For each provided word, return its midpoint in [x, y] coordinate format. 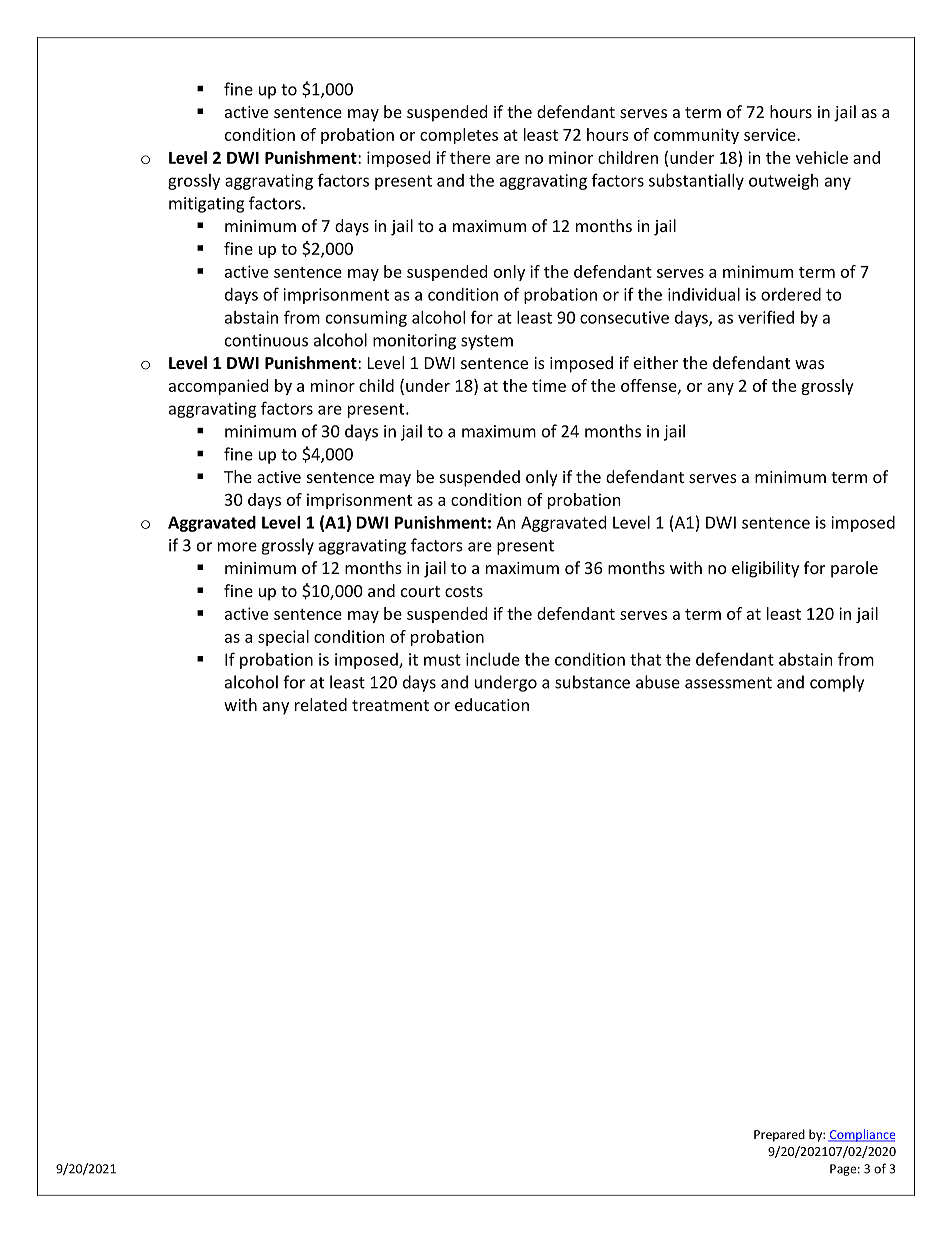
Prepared [779, 1135]
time [549, 385]
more [237, 547]
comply [837, 683]
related [321, 704]
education [492, 704]
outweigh [784, 182]
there [470, 157]
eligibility [765, 569]
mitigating [206, 205]
